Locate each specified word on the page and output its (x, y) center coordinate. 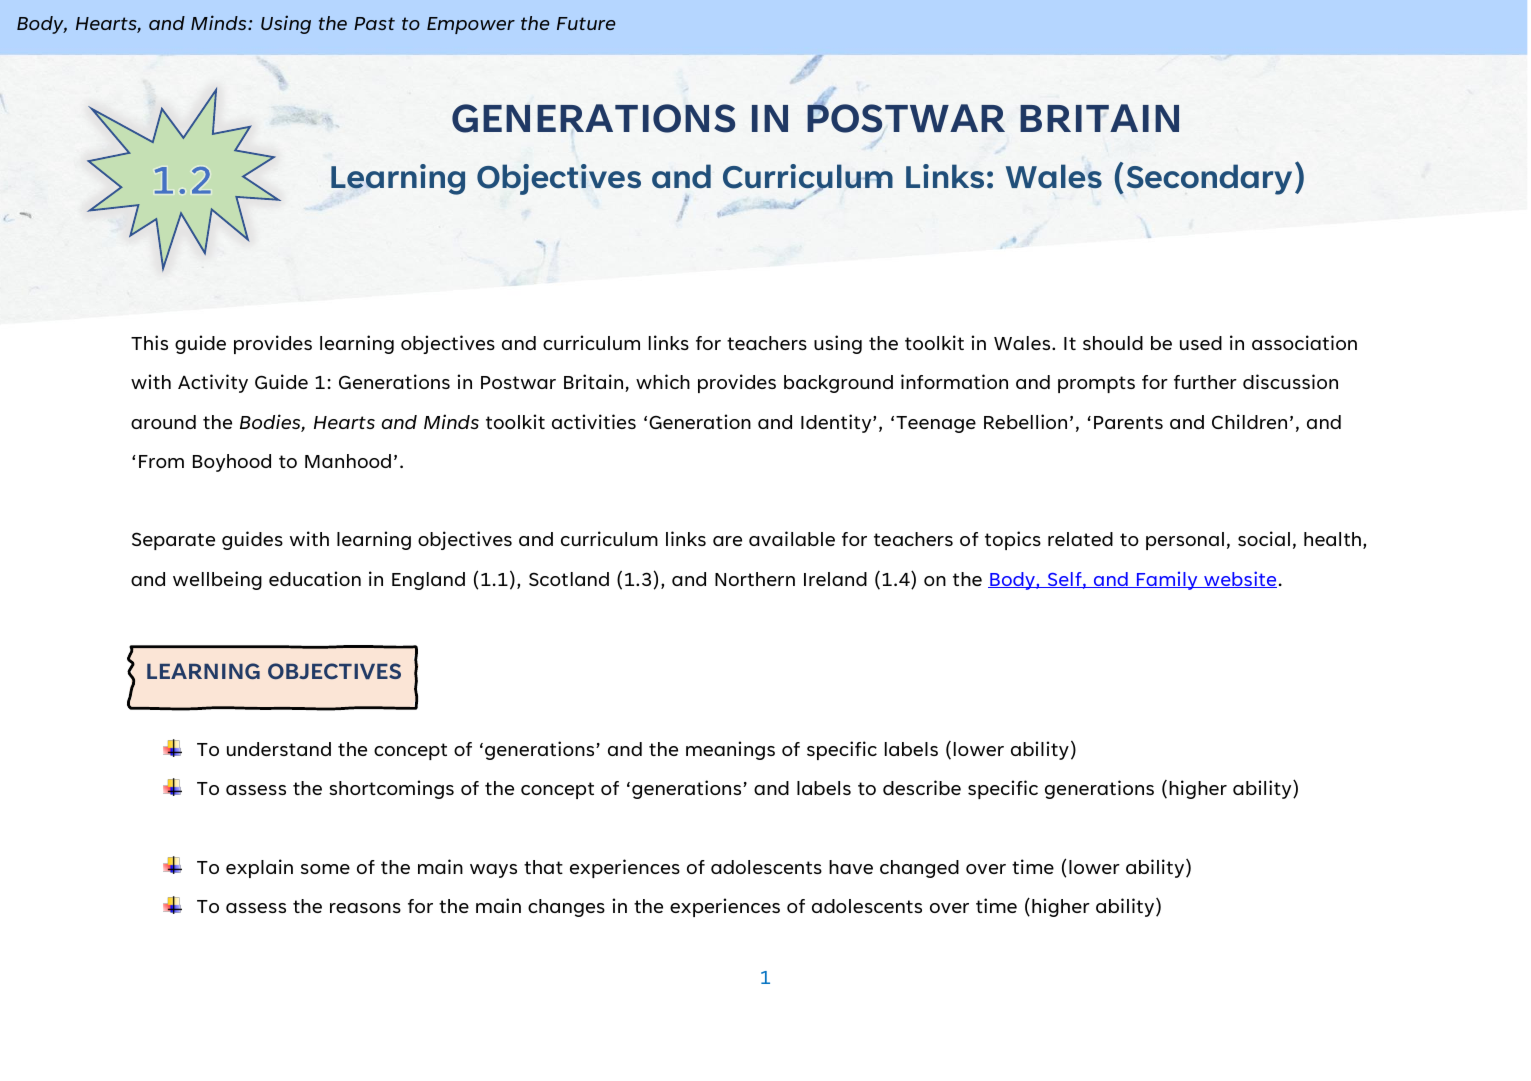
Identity (837, 423)
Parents (1128, 422)
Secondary (1209, 179)
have (851, 867)
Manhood (348, 461)
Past (374, 23)
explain (259, 868)
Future (586, 23)
